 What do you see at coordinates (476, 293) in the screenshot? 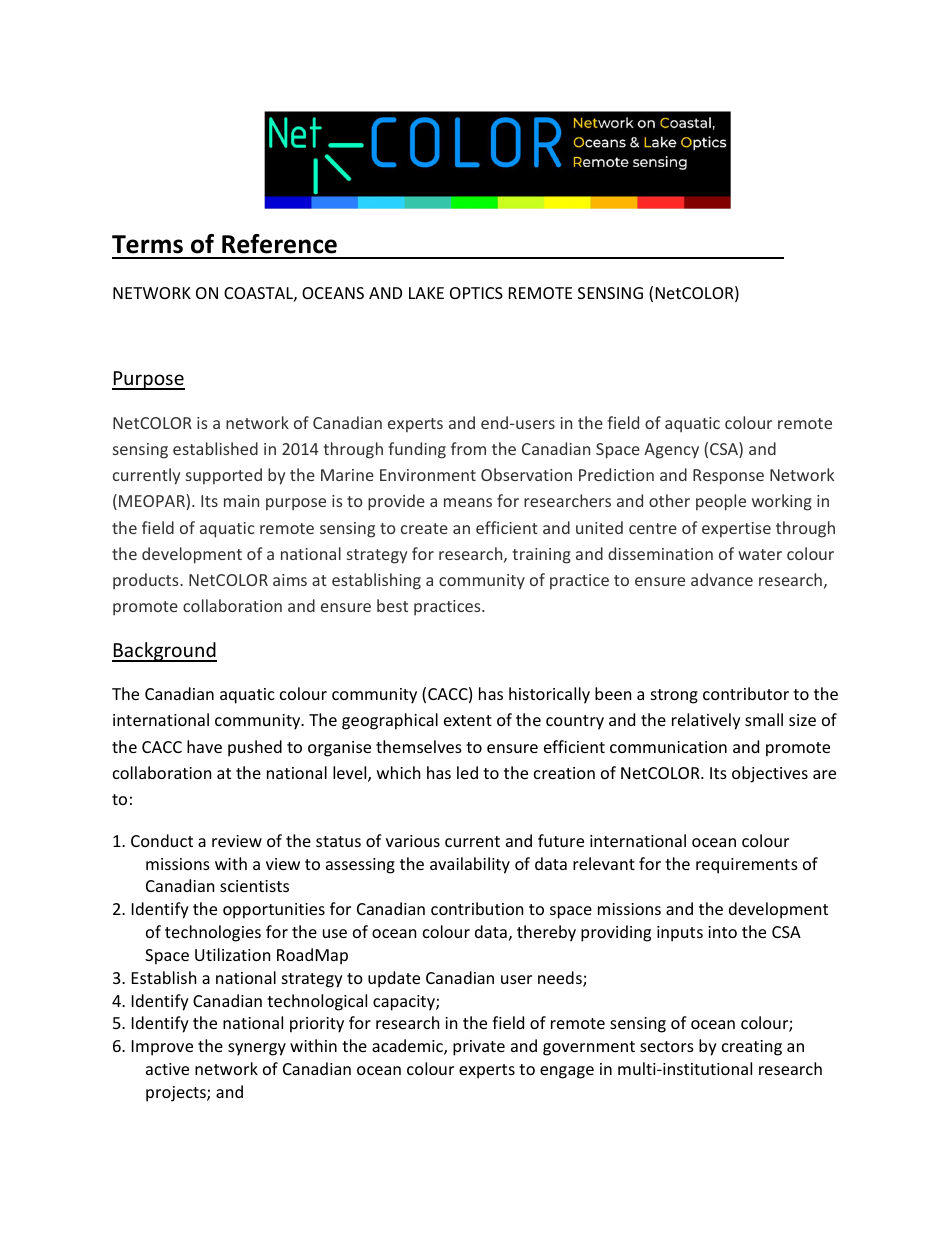
I see `OPTICS` at bounding box center [476, 293].
